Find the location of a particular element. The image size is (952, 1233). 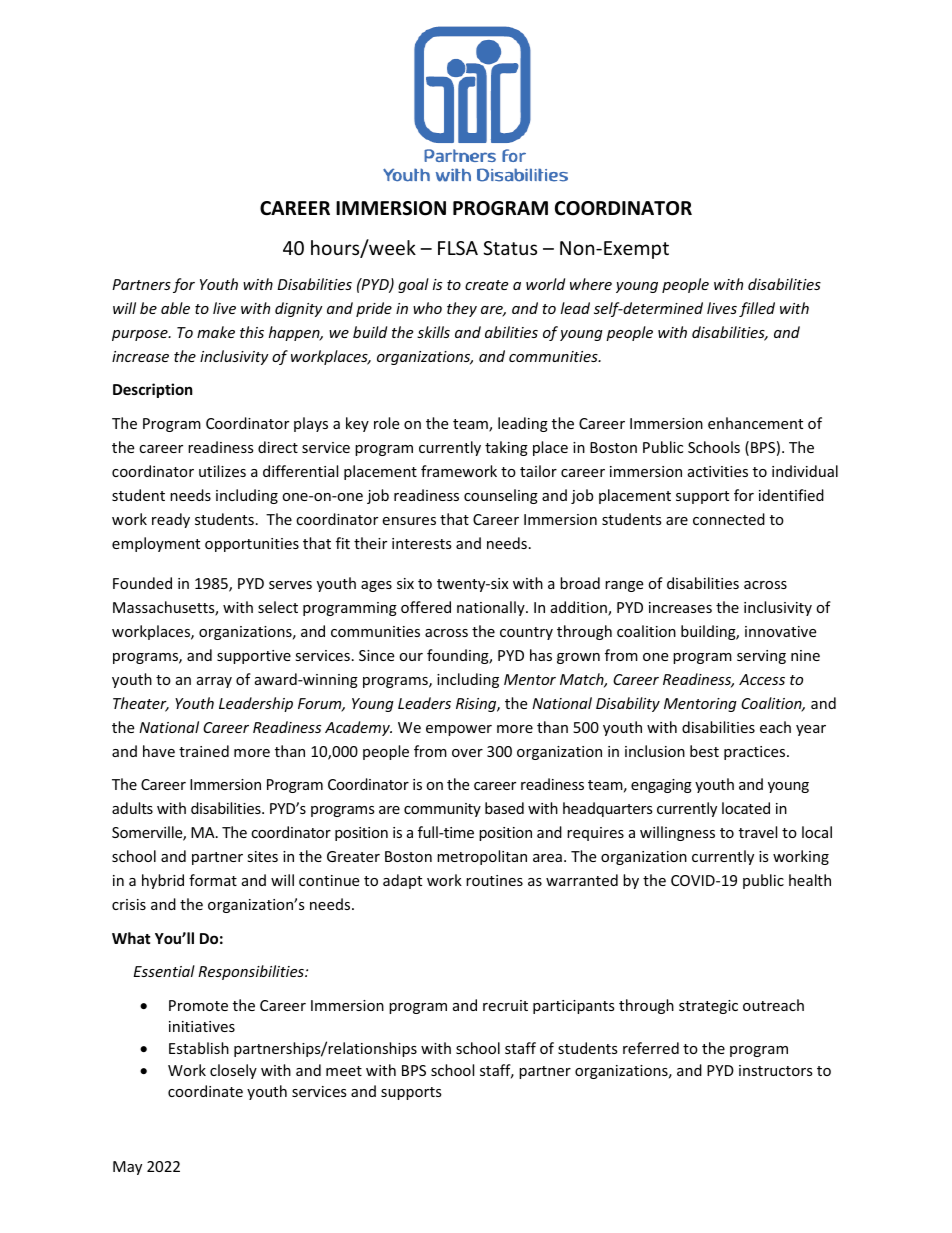

able is located at coordinates (175, 308).
